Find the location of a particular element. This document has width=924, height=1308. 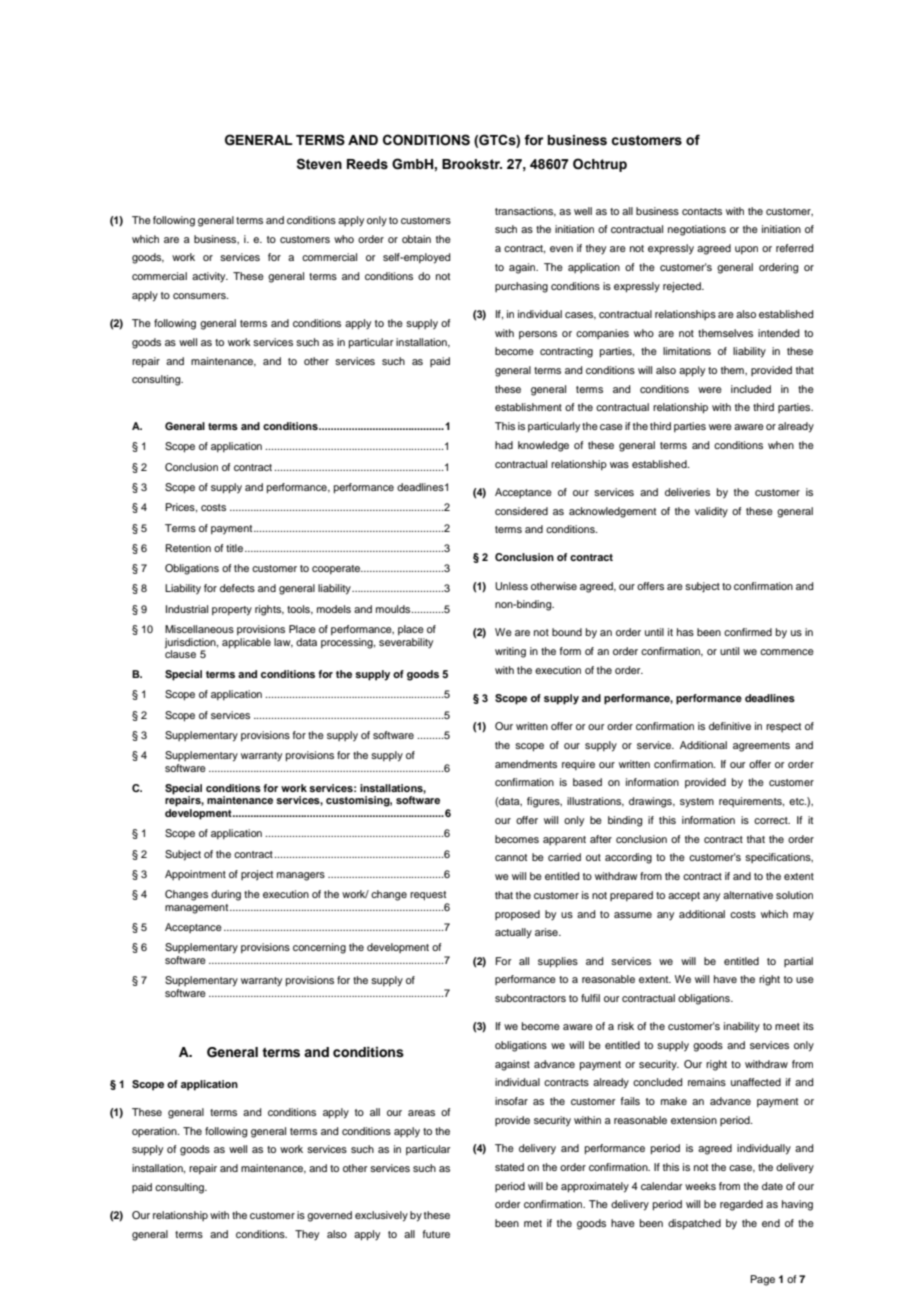

obtain is located at coordinates (416, 239).
